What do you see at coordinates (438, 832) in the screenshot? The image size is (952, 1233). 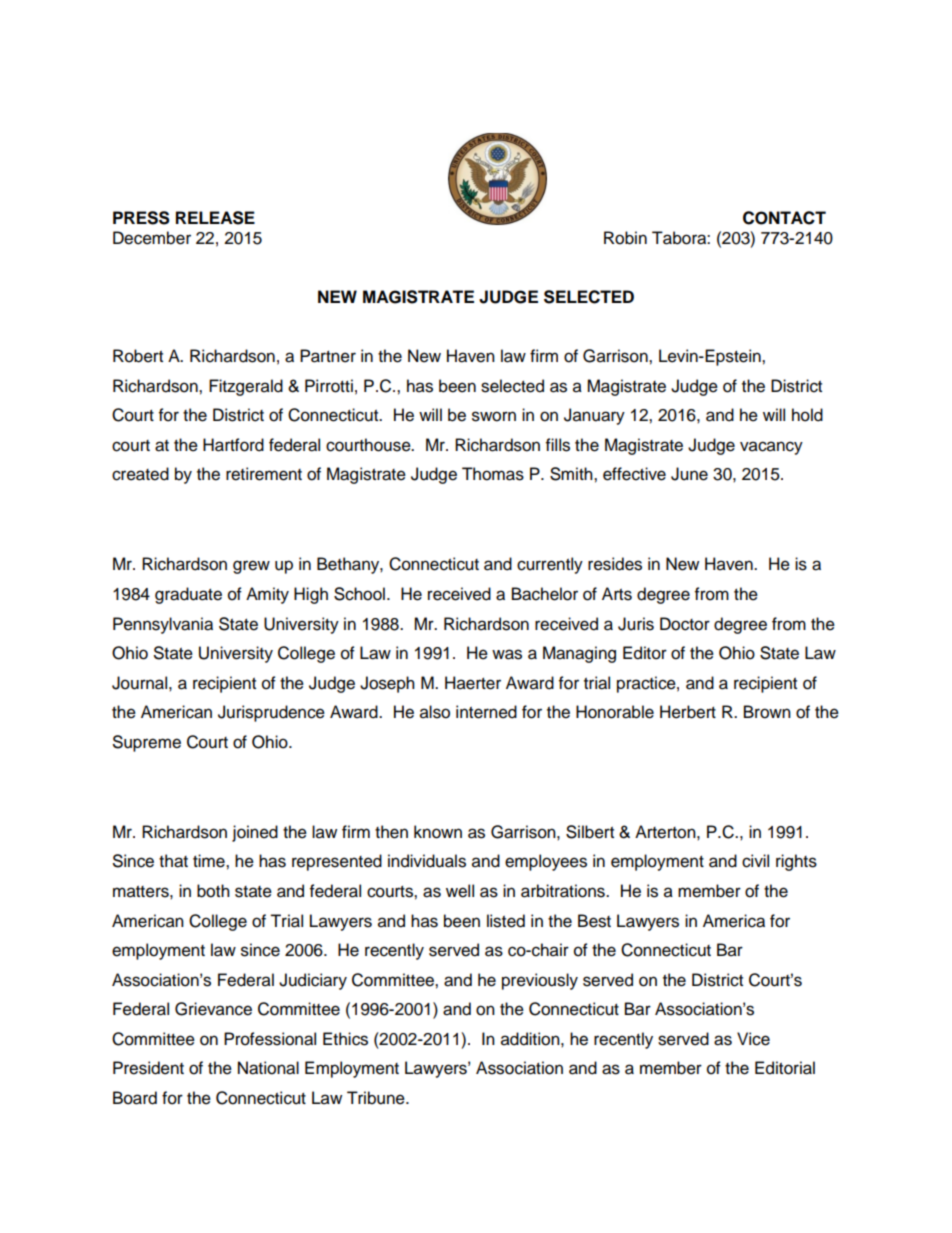 I see `known` at bounding box center [438, 832].
